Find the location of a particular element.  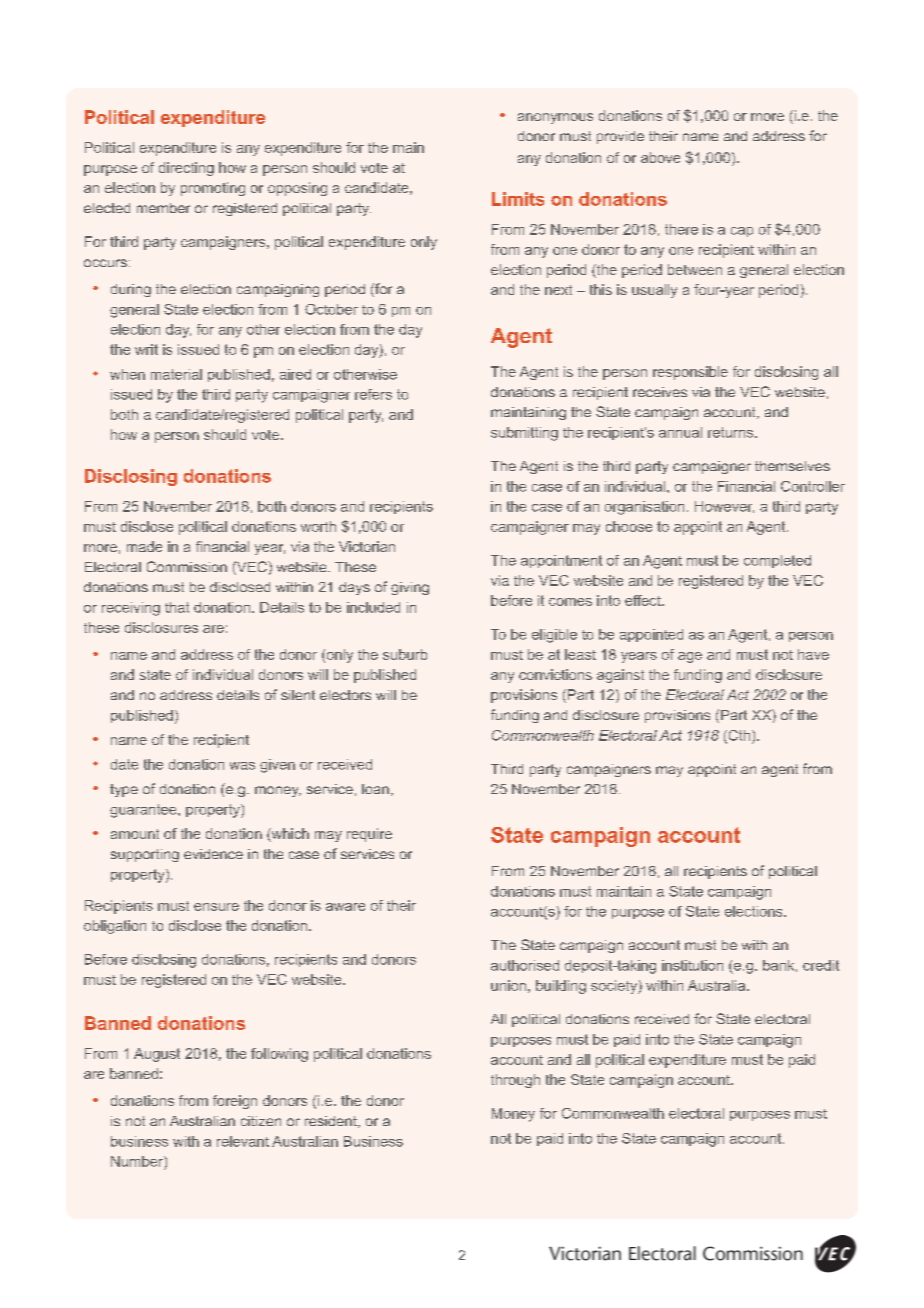

above is located at coordinates (660, 157).
